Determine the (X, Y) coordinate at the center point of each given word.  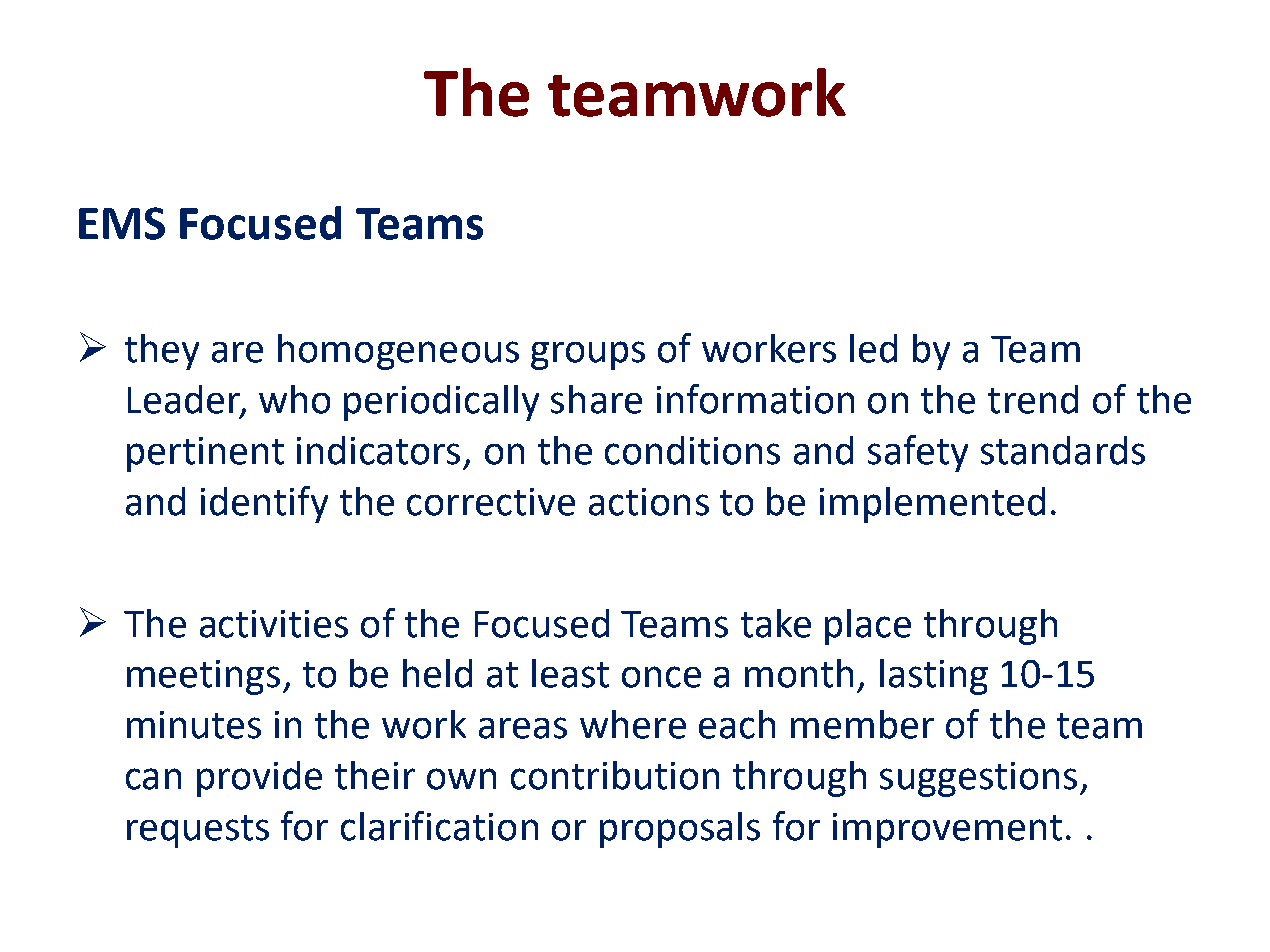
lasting (934, 677)
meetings (203, 677)
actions (649, 502)
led (873, 348)
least (570, 673)
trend (1033, 399)
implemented (932, 505)
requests (198, 831)
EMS (122, 223)
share (596, 399)
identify (264, 504)
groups (588, 355)
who (294, 399)
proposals (680, 830)
